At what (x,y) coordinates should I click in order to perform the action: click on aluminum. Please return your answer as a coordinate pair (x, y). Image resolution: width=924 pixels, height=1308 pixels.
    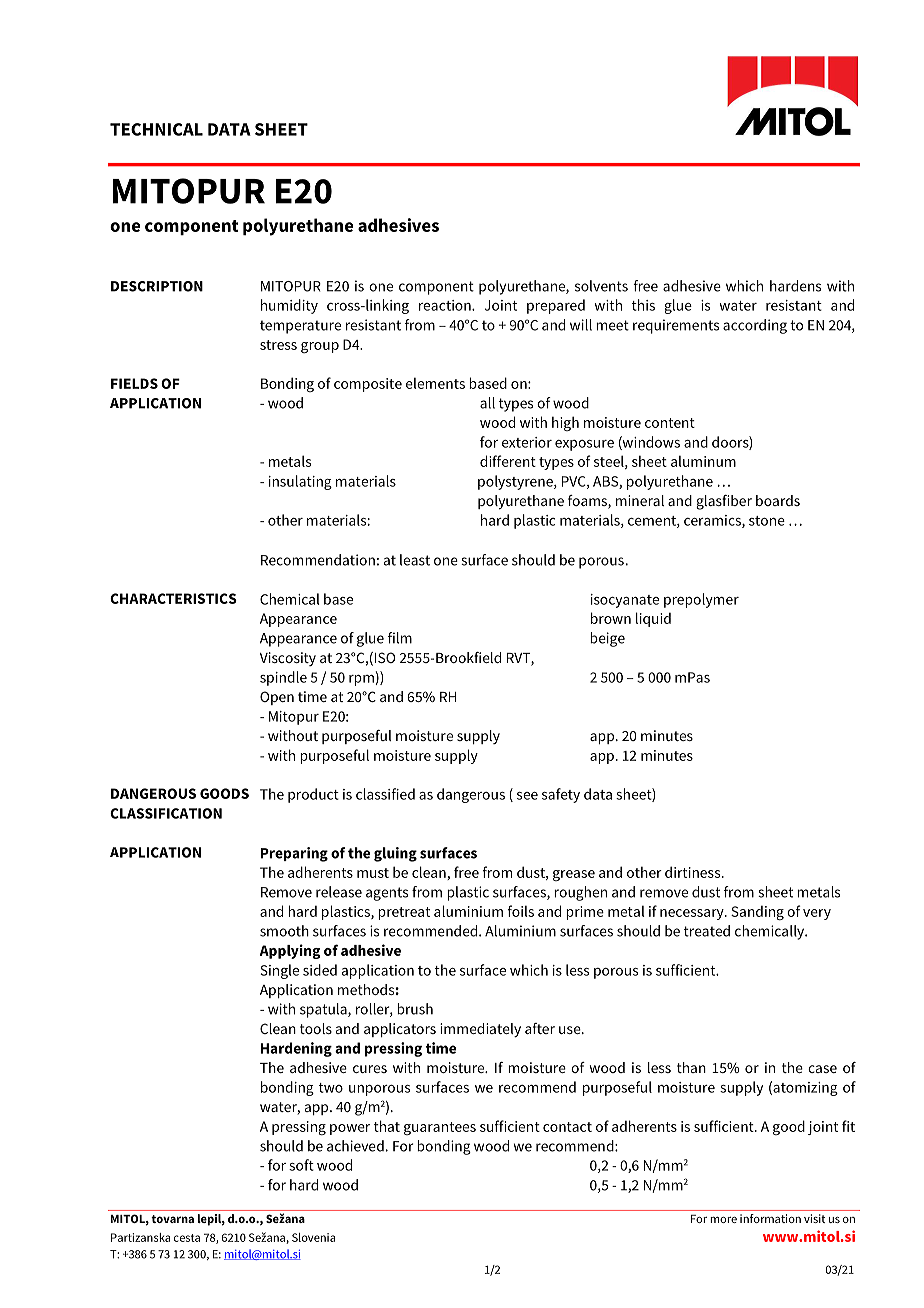
    Looking at the image, I should click on (703, 461).
